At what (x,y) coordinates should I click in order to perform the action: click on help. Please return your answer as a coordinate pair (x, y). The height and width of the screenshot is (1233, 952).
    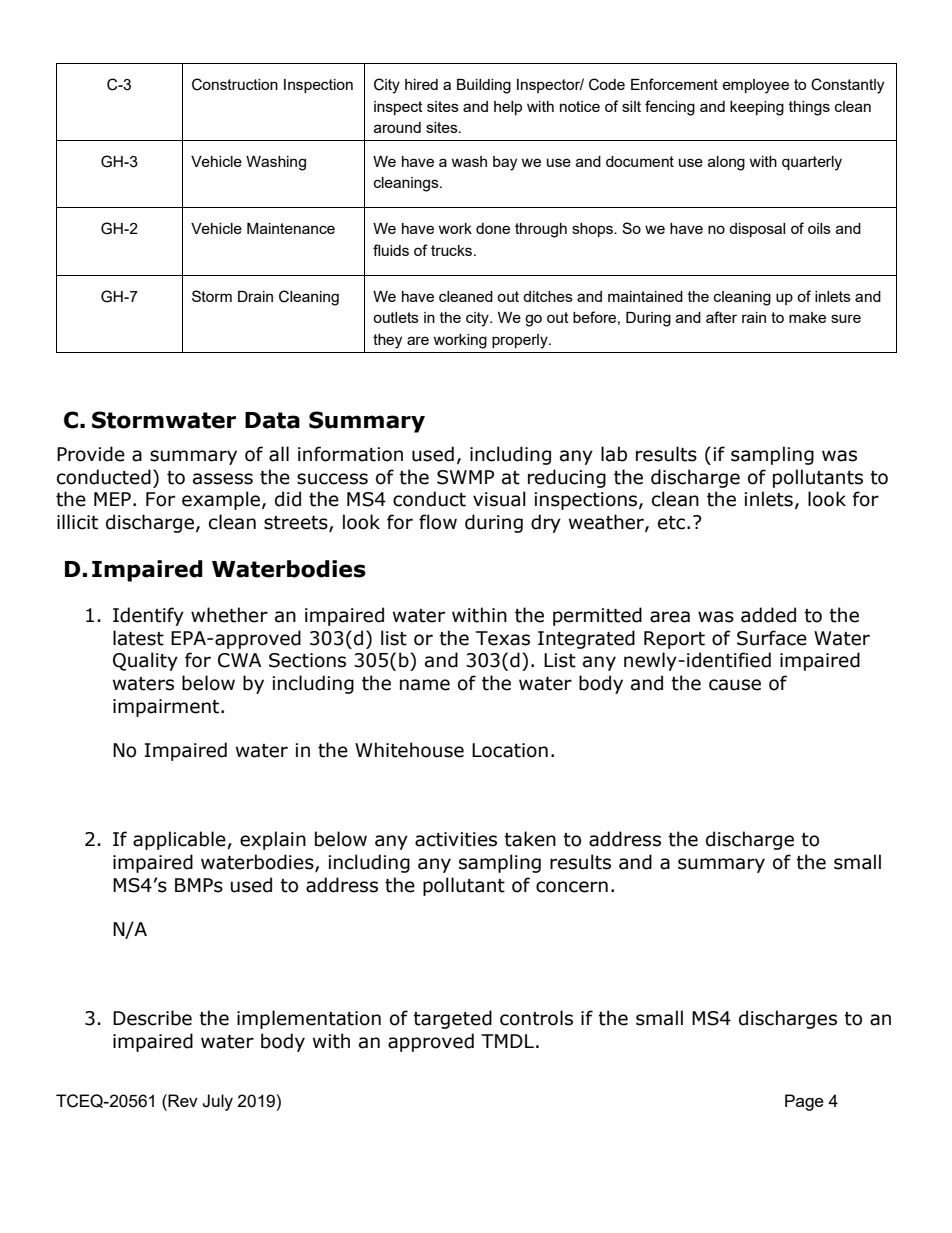
    Looking at the image, I should click on (508, 108).
